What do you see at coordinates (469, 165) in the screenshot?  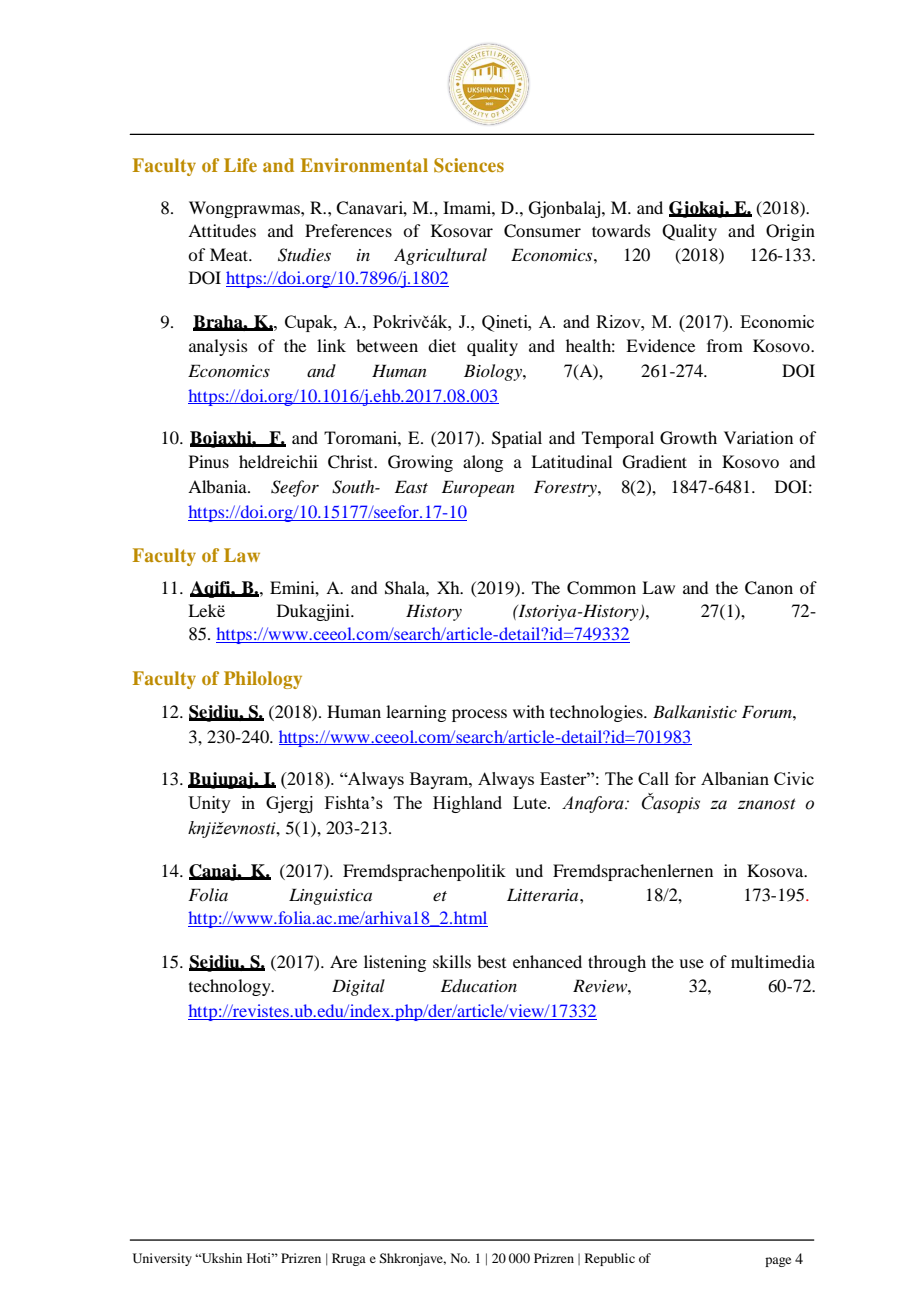 I see `Sciences` at bounding box center [469, 165].
